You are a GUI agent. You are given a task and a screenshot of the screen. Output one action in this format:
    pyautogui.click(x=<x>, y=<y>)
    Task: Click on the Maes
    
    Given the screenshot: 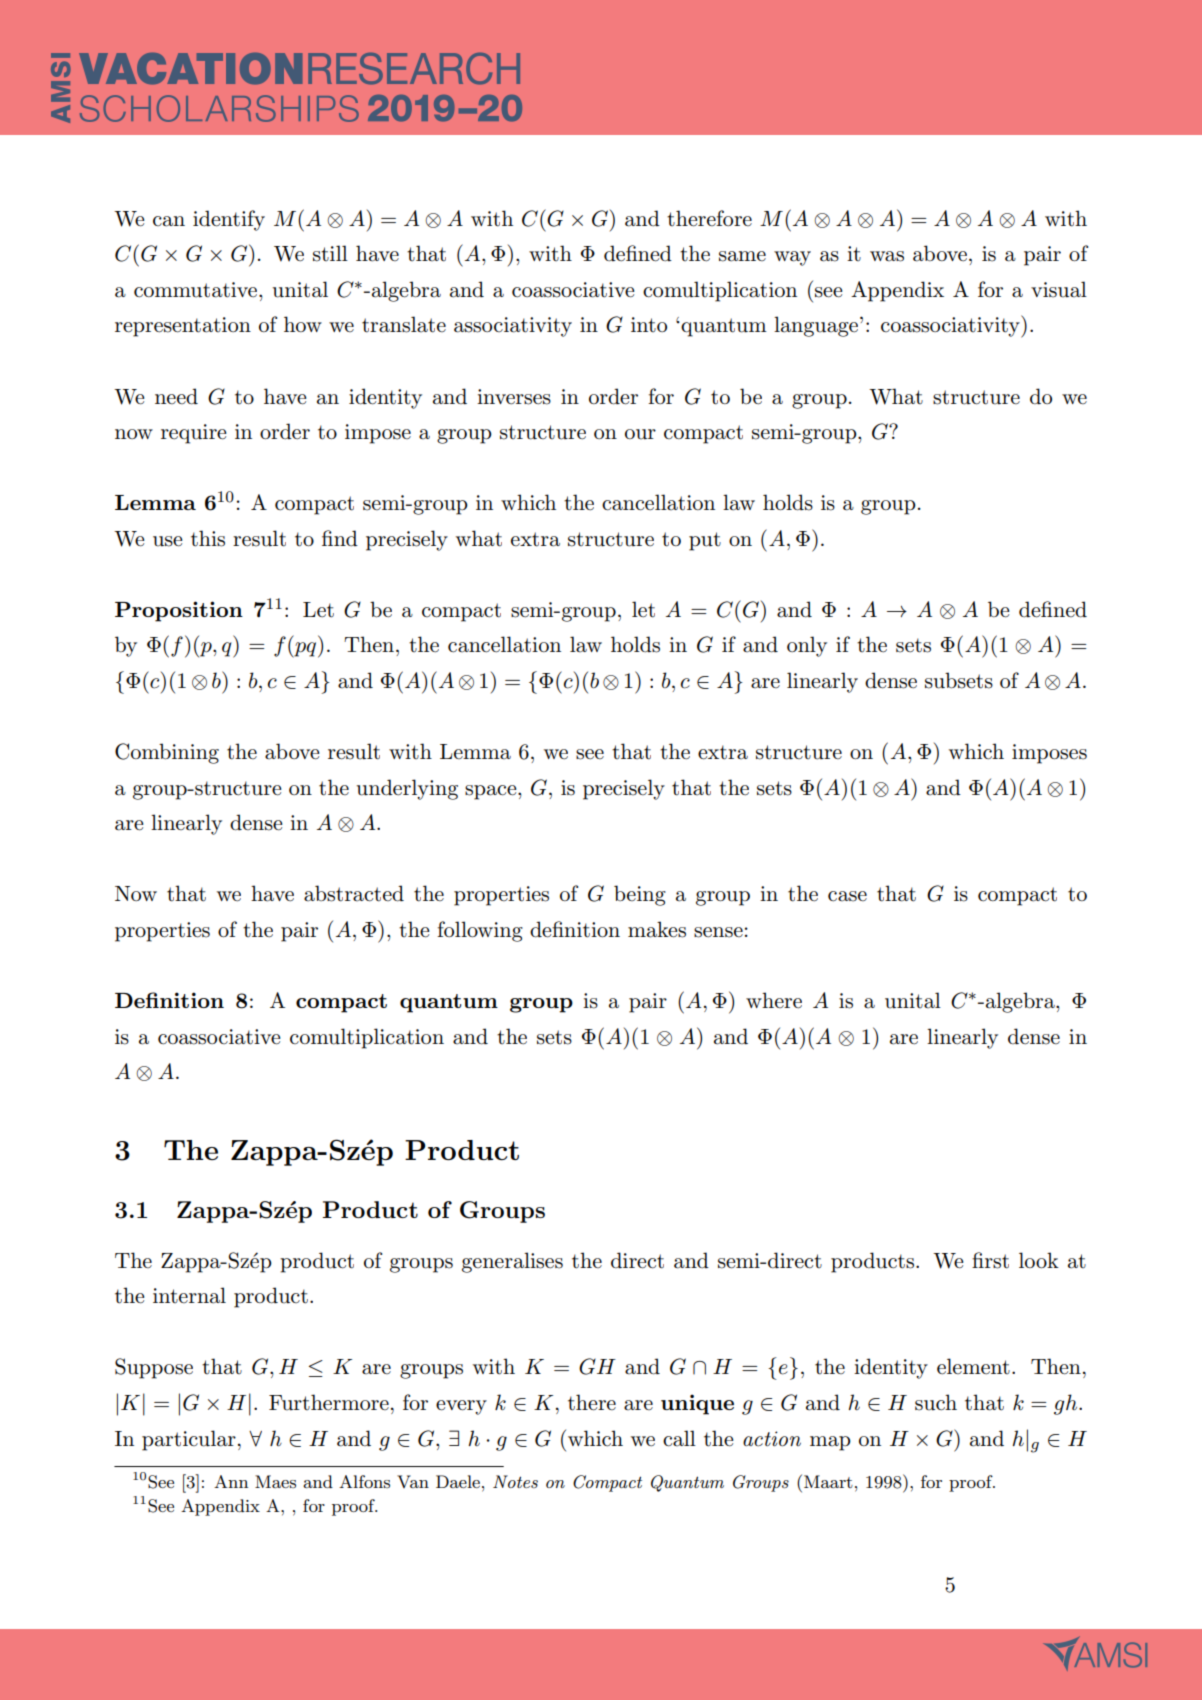 What is the action you would take?
    pyautogui.click(x=275, y=1481)
